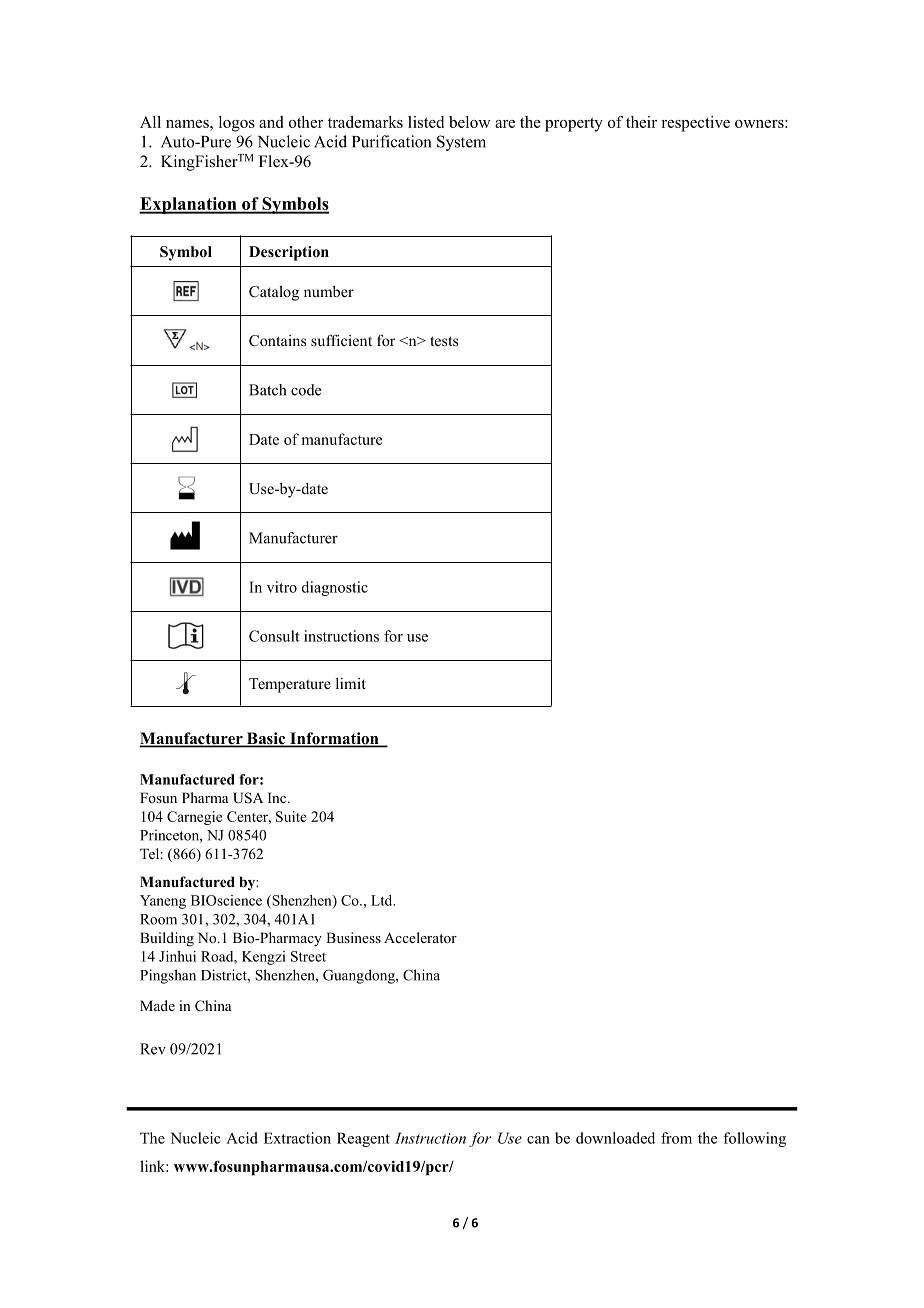 This screenshot has width=924, height=1308. Describe the element at coordinates (335, 588) in the screenshot. I see `diagnostic` at that location.
